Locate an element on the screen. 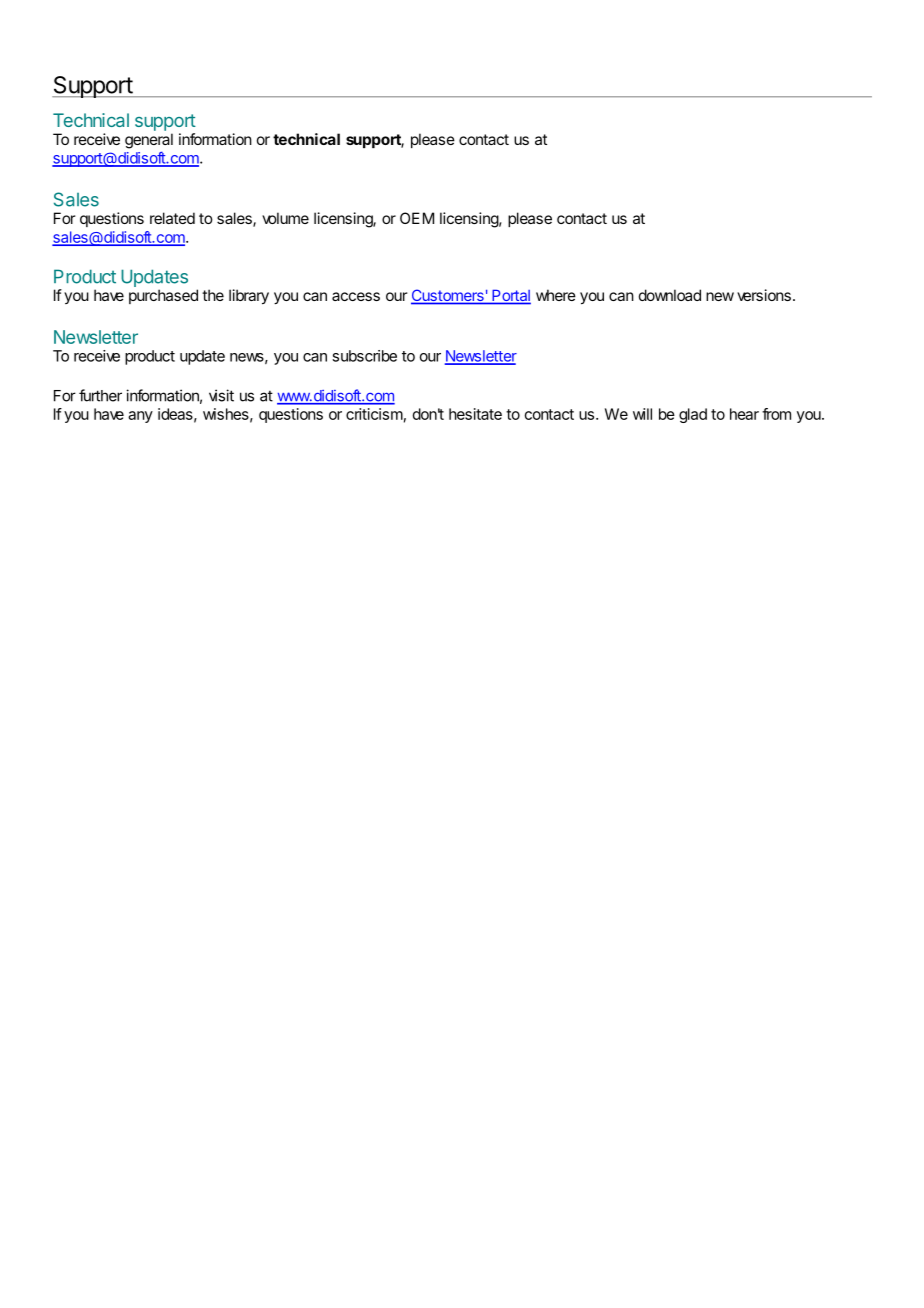 This screenshot has width=924, height=1308. download is located at coordinates (670, 295).
